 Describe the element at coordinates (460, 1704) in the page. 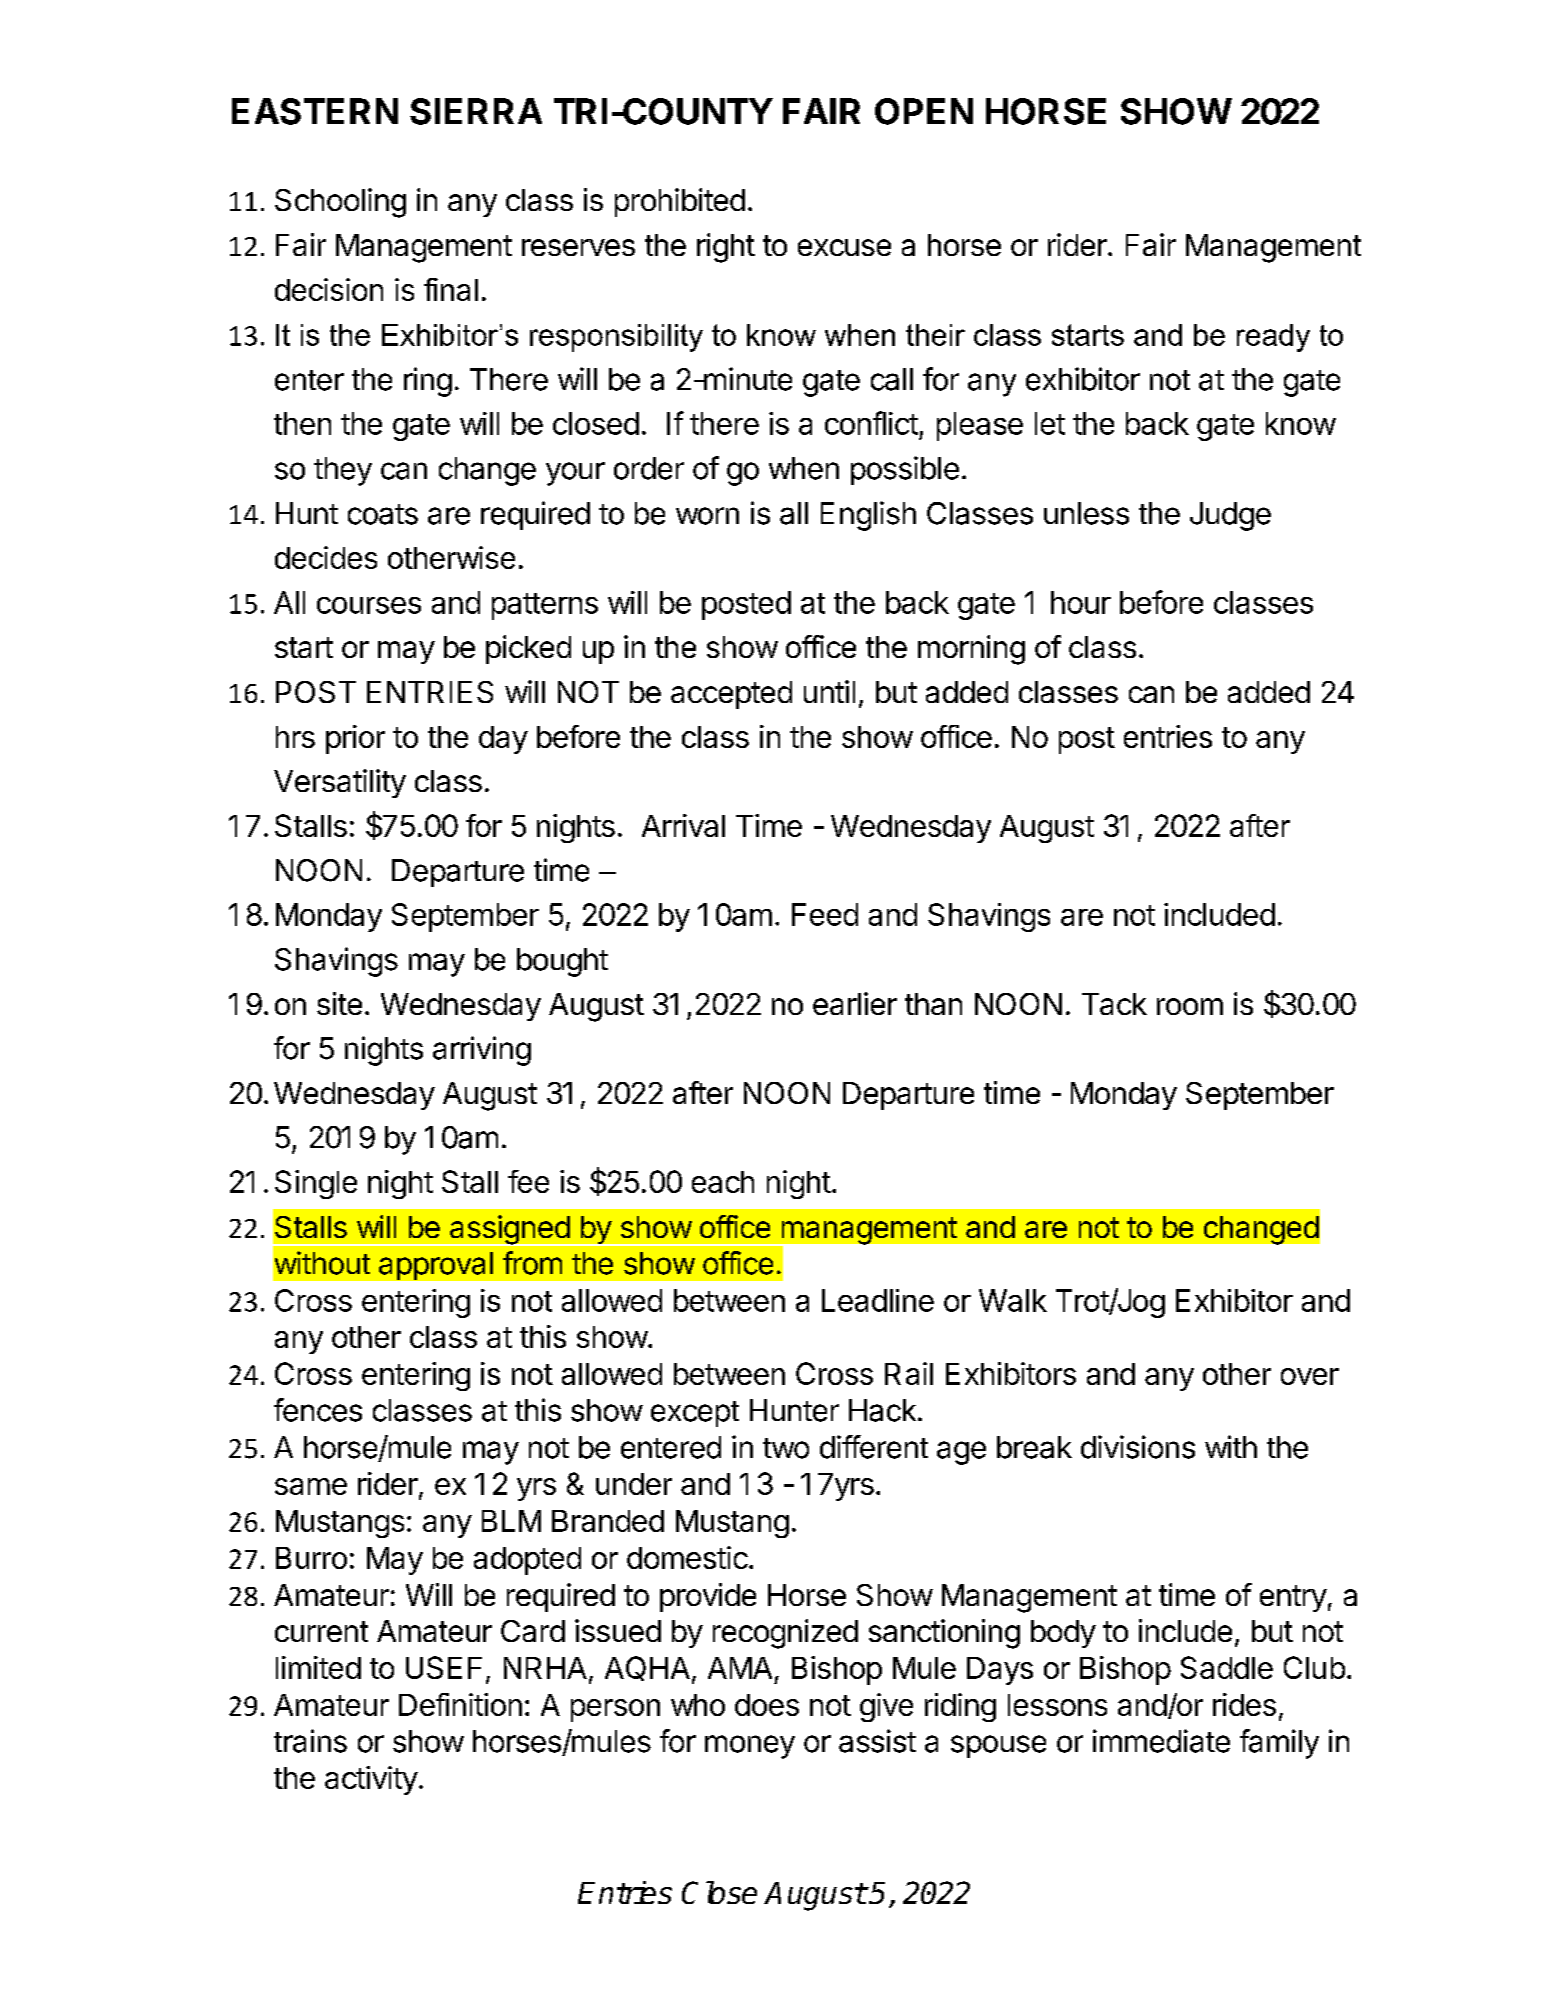

I see `Definition` at that location.
